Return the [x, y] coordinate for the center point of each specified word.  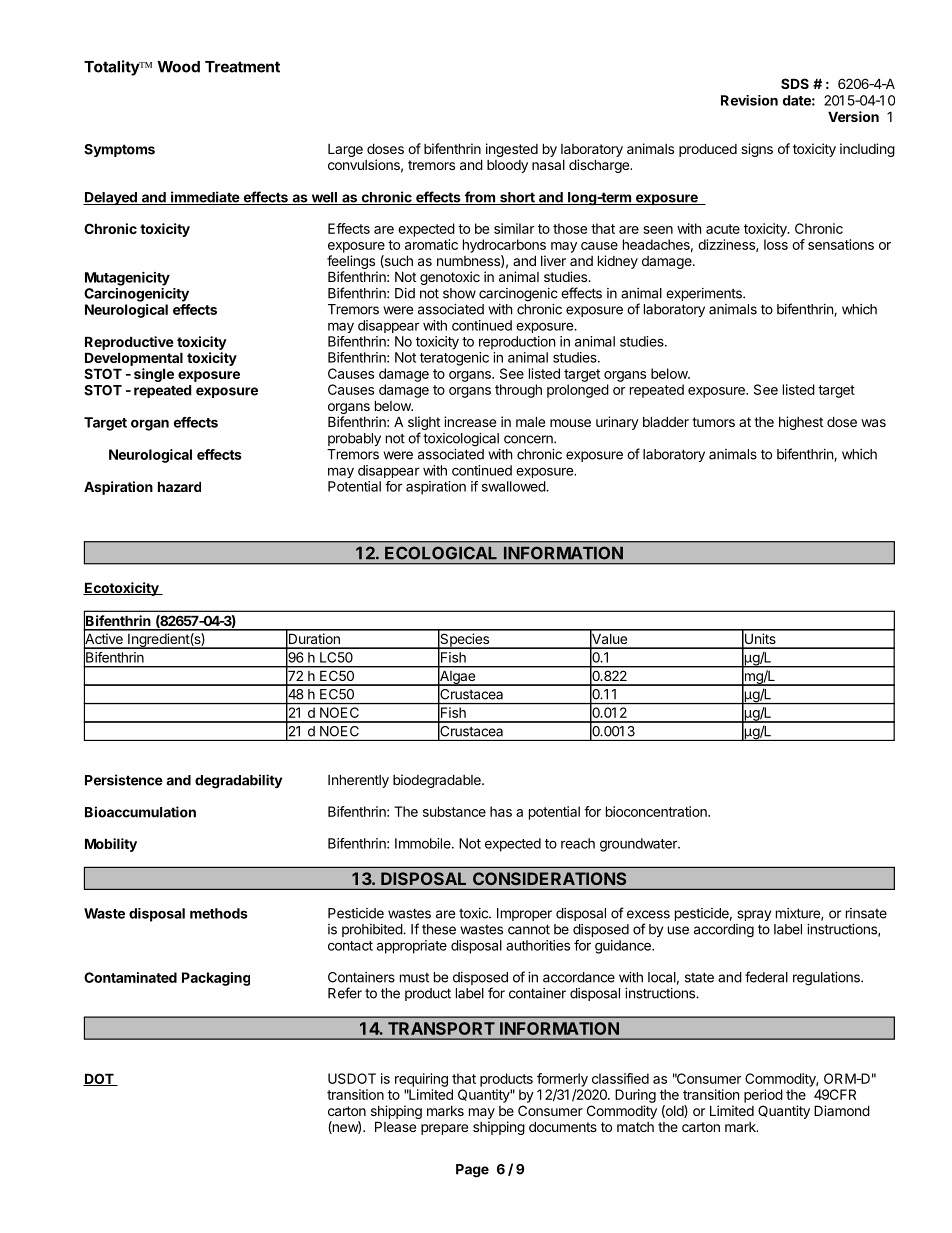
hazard [179, 486]
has [501, 811]
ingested [512, 150]
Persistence [124, 780]
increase [470, 421]
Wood [178, 67]
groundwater [639, 845]
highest [801, 423]
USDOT [352, 1078]
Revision [749, 100]
